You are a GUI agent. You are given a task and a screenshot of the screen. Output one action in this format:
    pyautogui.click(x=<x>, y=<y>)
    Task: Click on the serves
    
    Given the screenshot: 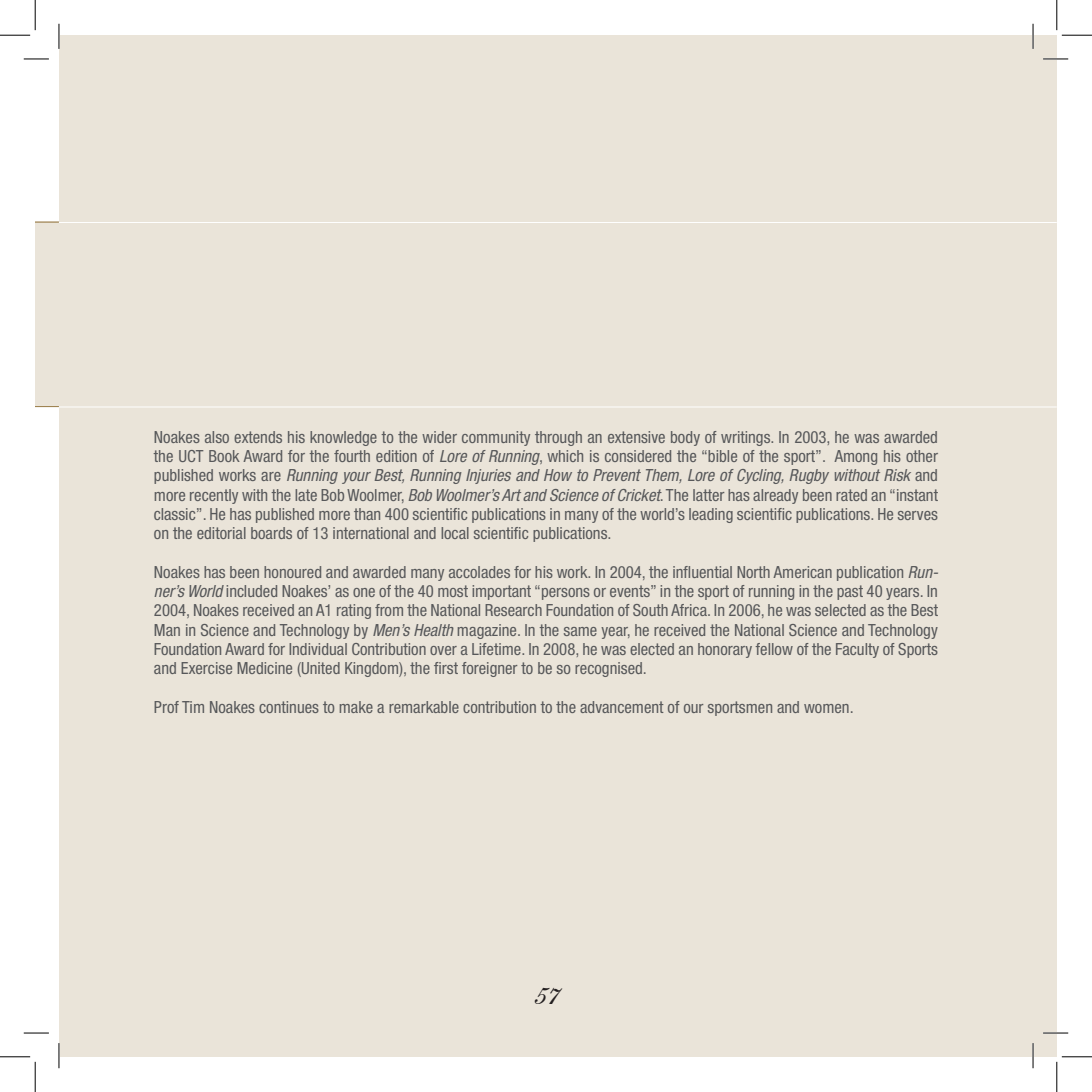 What is the action you would take?
    pyautogui.click(x=918, y=515)
